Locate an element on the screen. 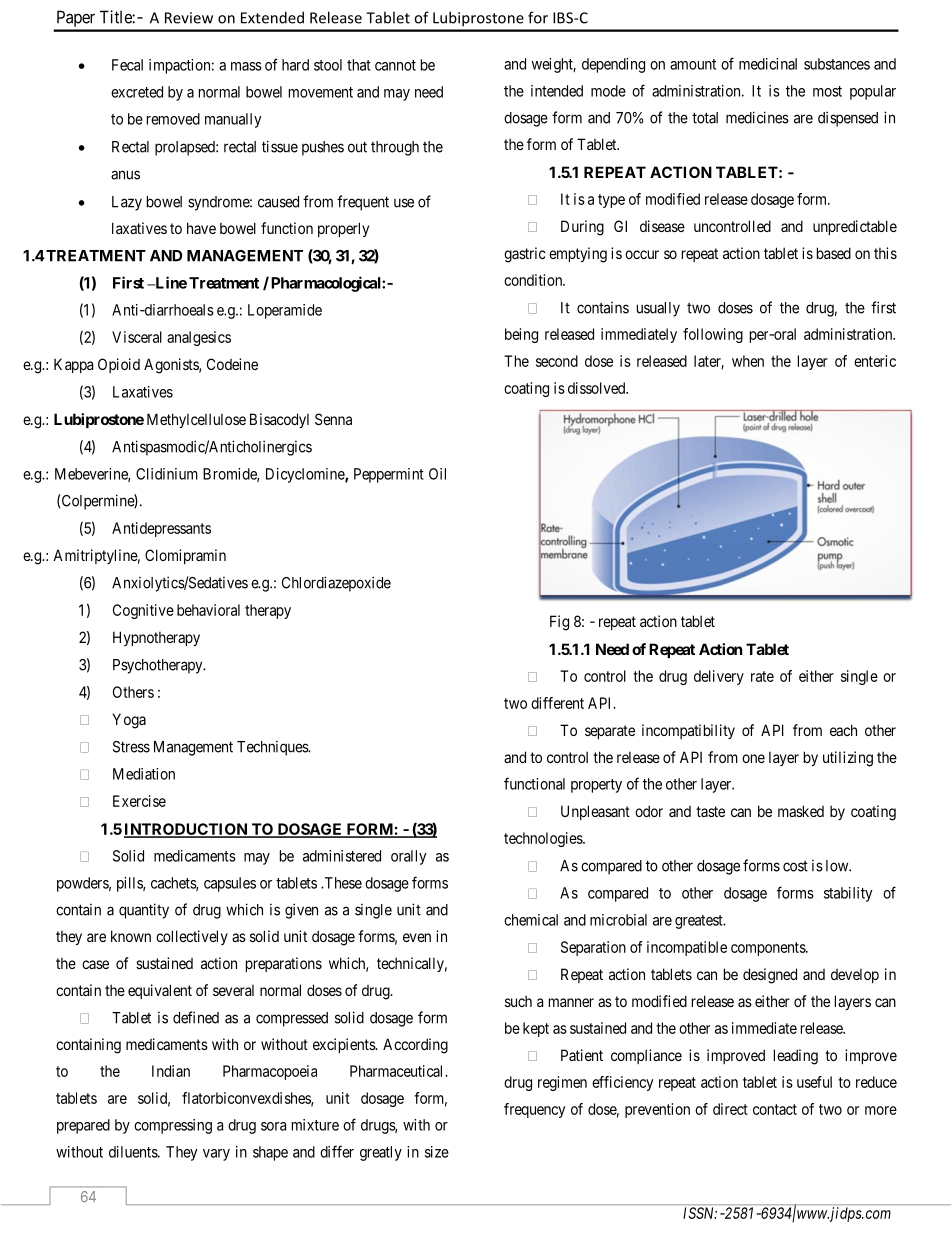 The width and height of the screenshot is (952, 1233). Cognitive is located at coordinates (143, 611).
